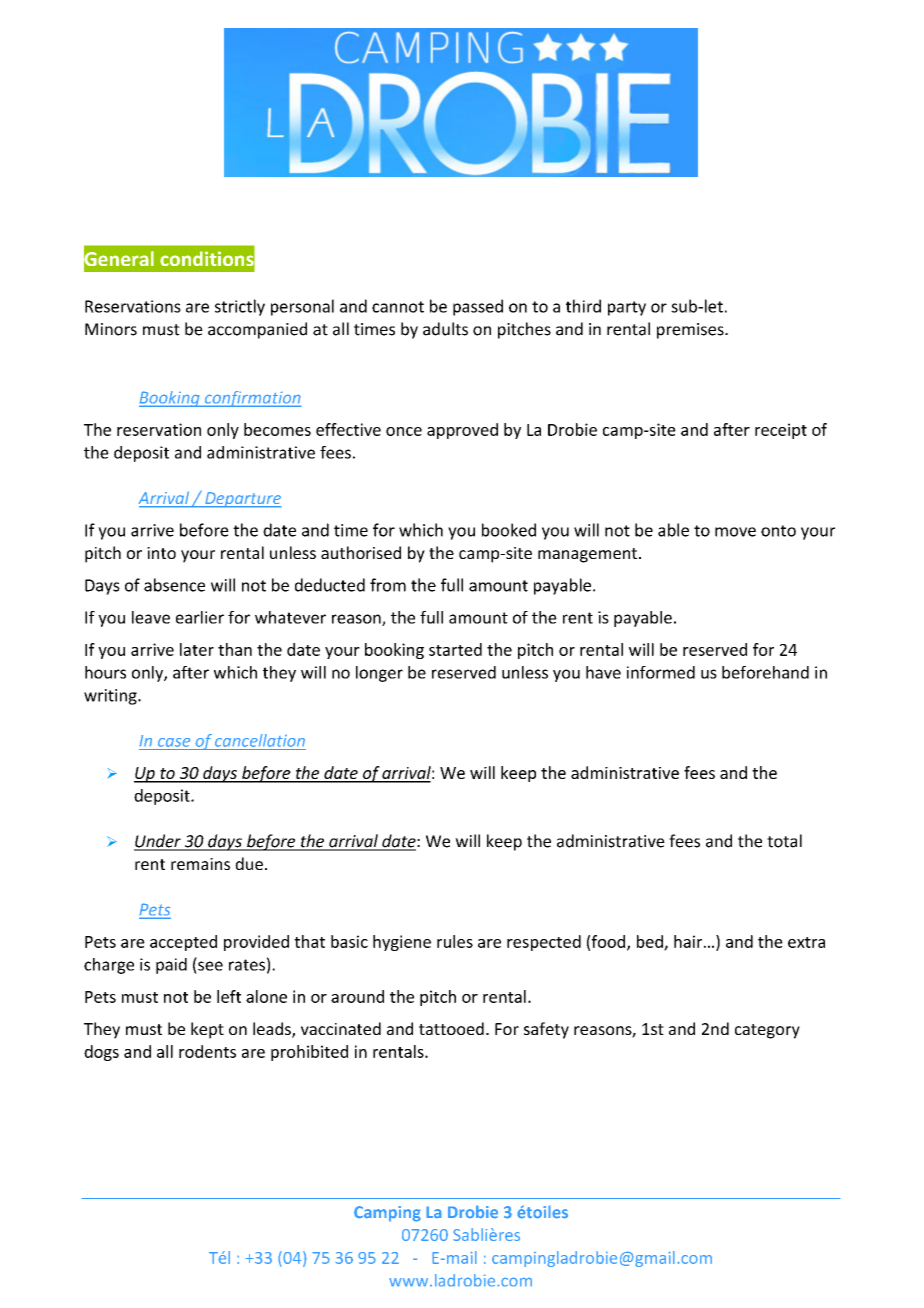  Describe the element at coordinates (260, 740) in the screenshot. I see `cancellation` at that location.
